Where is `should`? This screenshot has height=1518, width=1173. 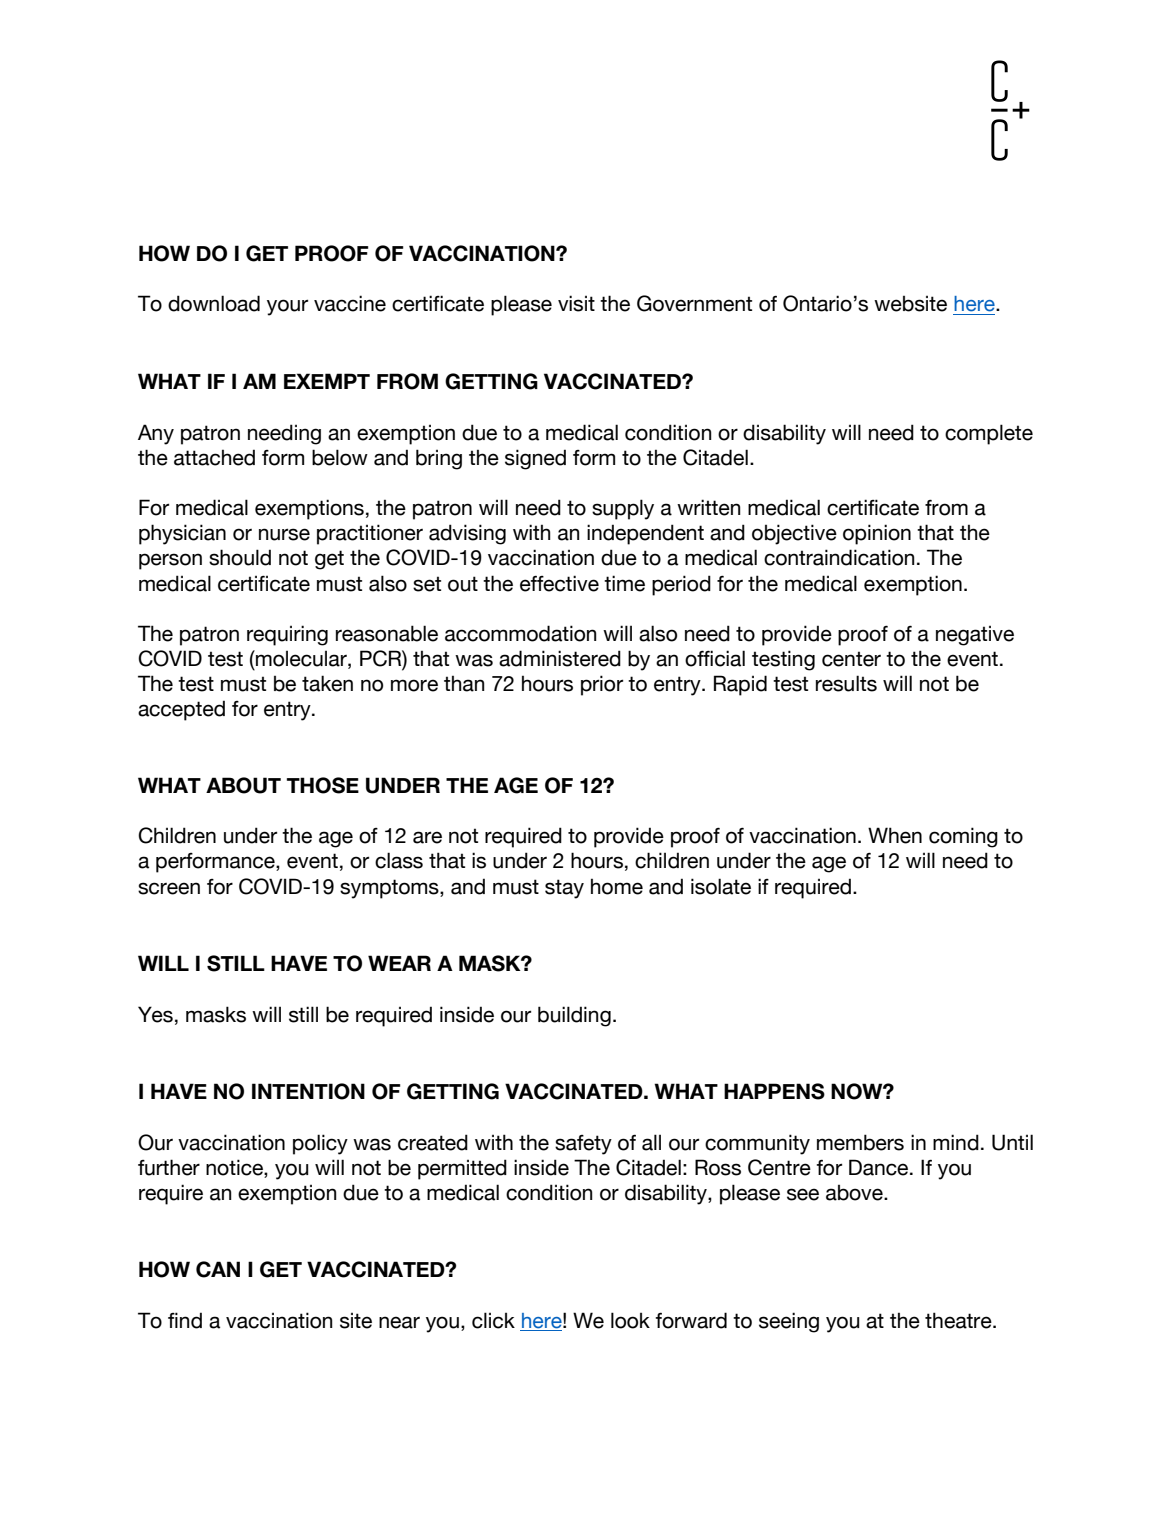 should is located at coordinates (240, 557).
